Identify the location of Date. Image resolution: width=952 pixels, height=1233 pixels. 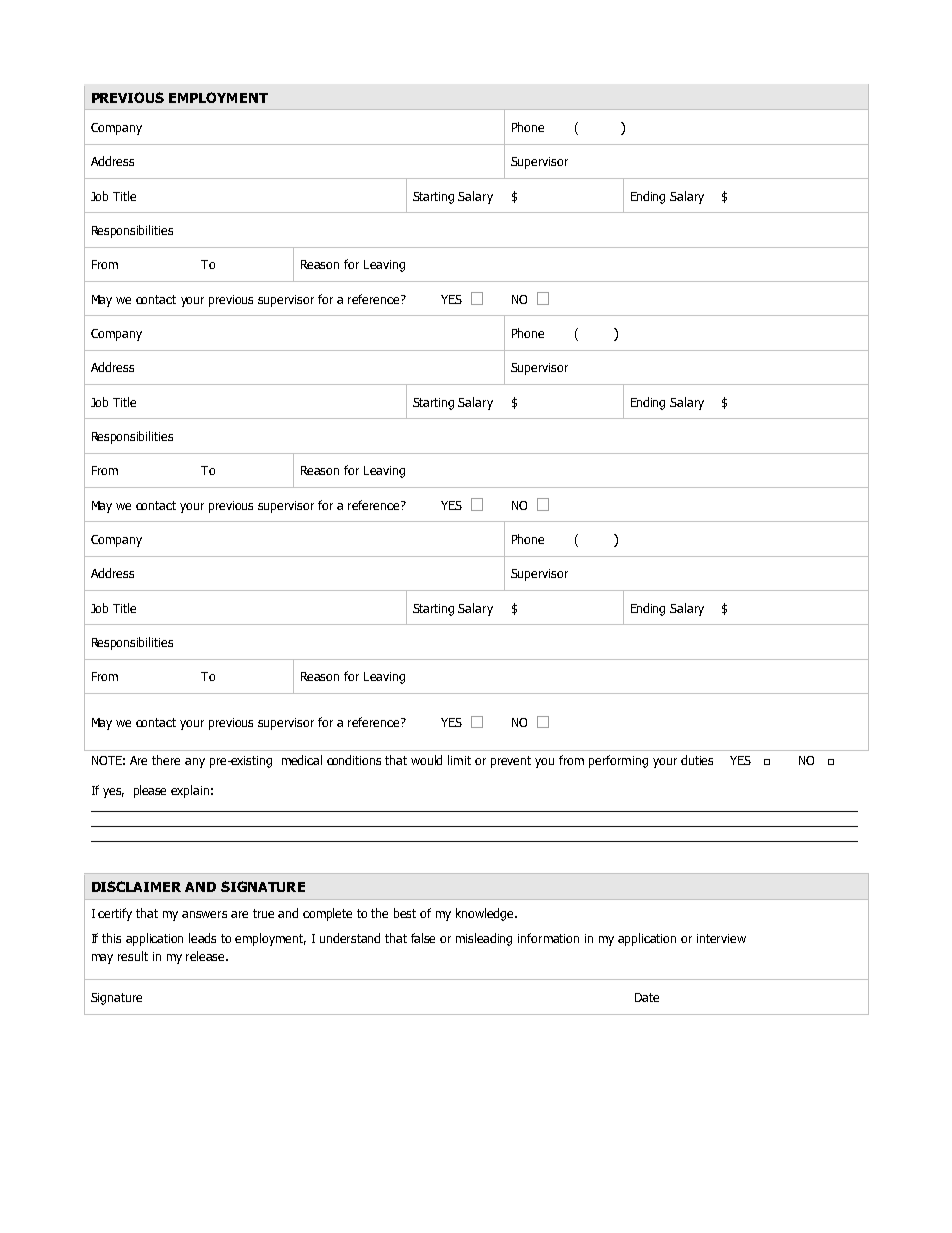
(647, 997).
